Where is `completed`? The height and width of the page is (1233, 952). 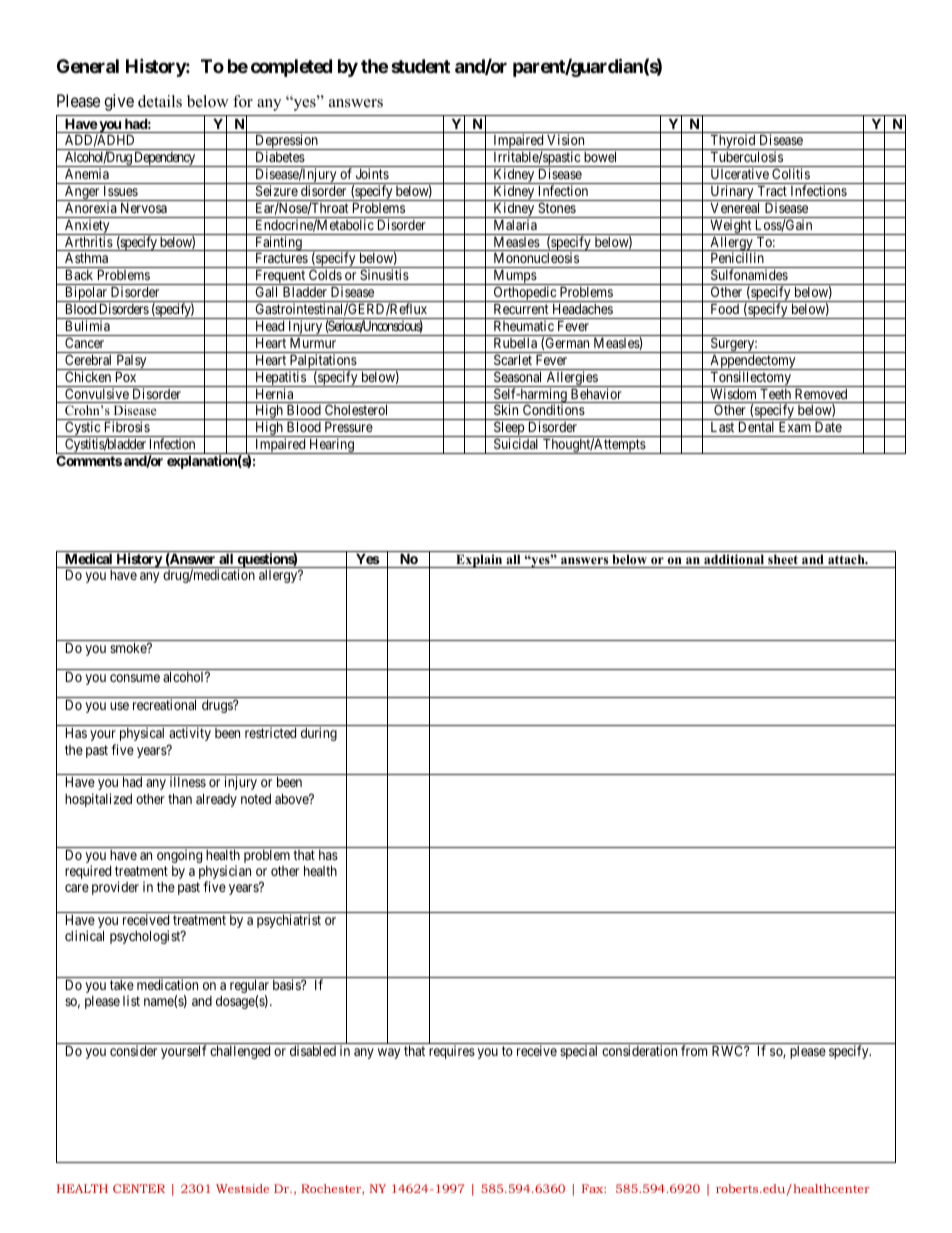 completed is located at coordinates (291, 68).
